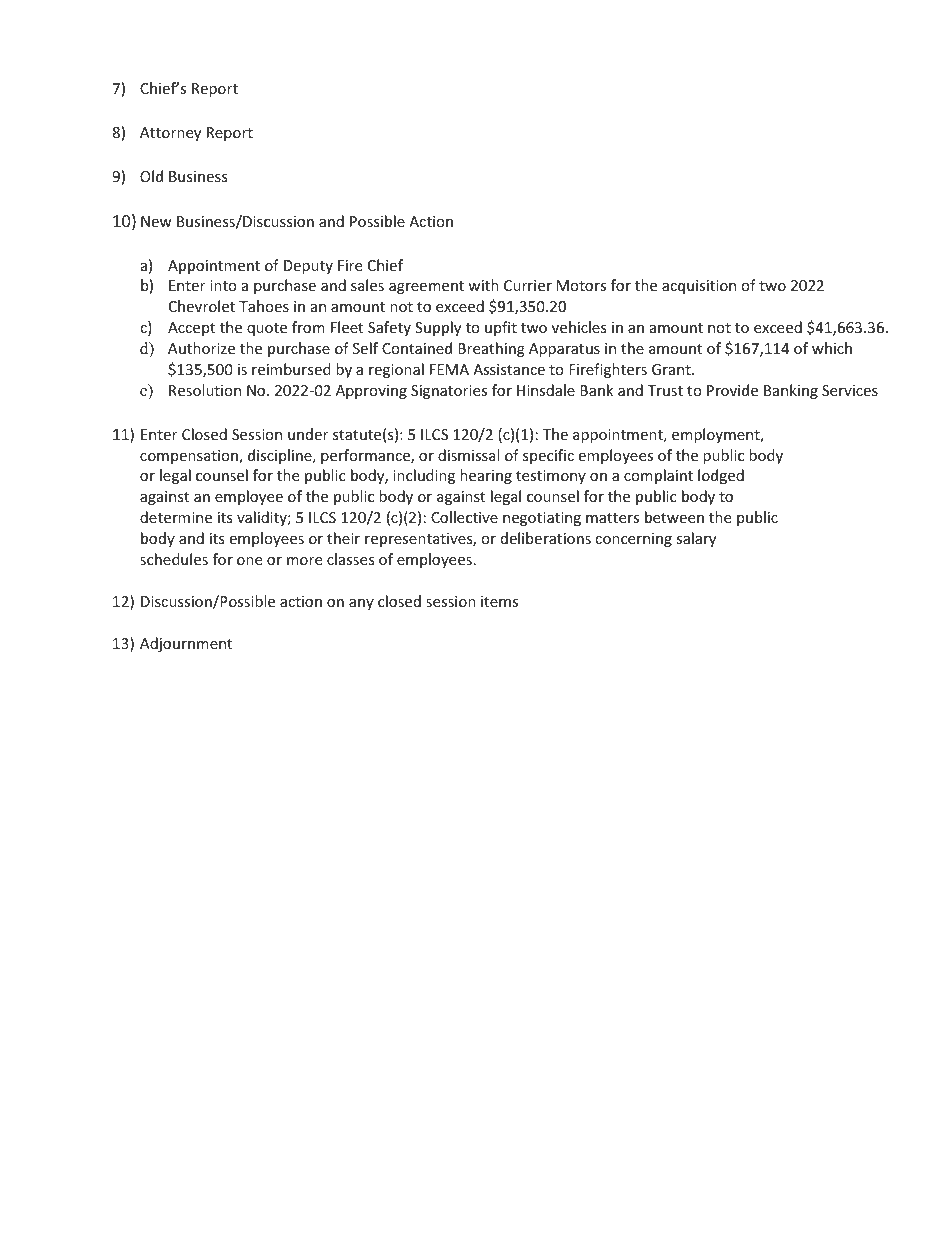 This document has width=952, height=1233. What do you see at coordinates (186, 644) in the document?
I see `Adjournment` at bounding box center [186, 644].
